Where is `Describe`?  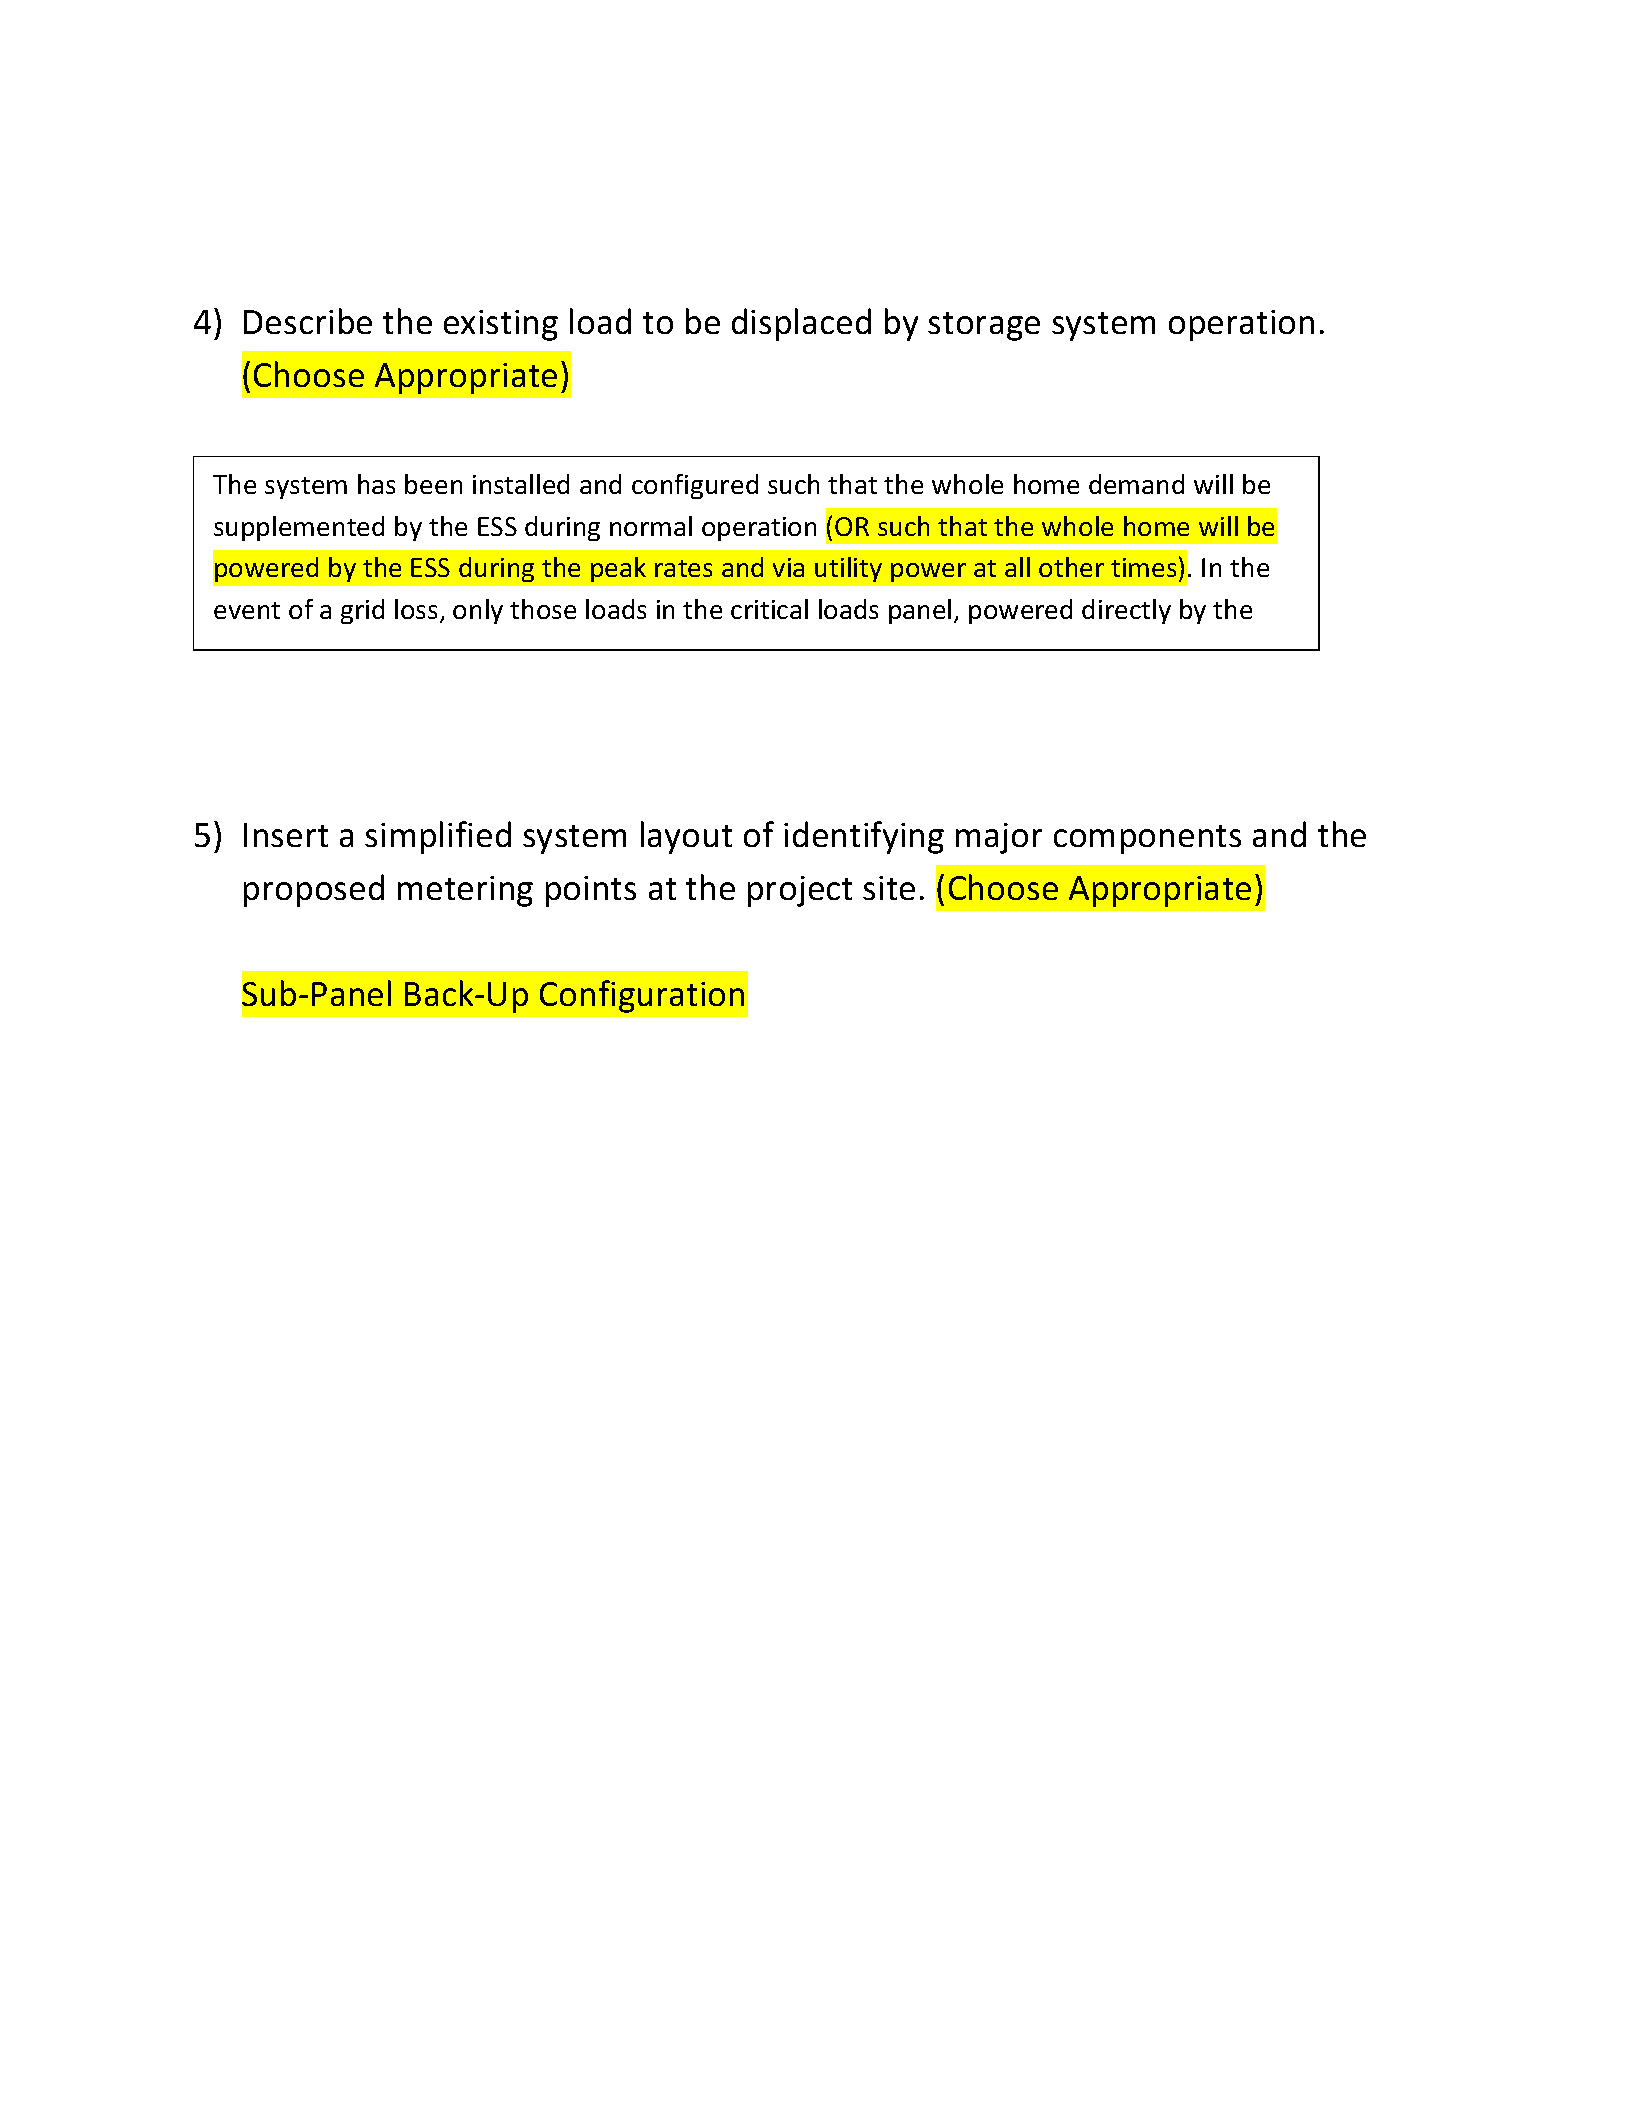 Describe is located at coordinates (308, 321).
